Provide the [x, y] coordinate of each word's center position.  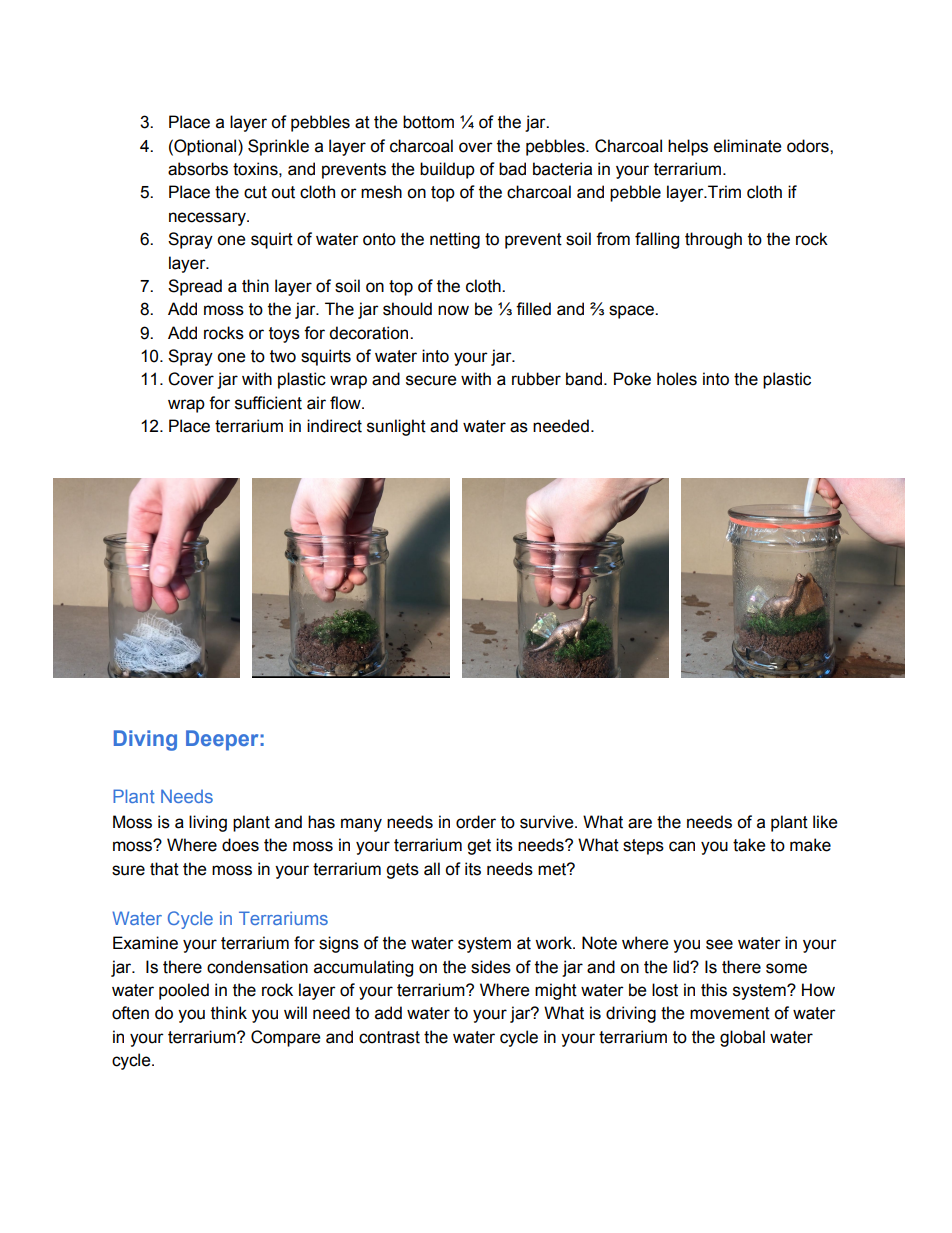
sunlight [396, 427]
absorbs [198, 169]
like [825, 822]
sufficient [268, 403]
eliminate [747, 146]
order [476, 822]
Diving [145, 740]
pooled [184, 991]
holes [677, 379]
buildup [447, 170]
